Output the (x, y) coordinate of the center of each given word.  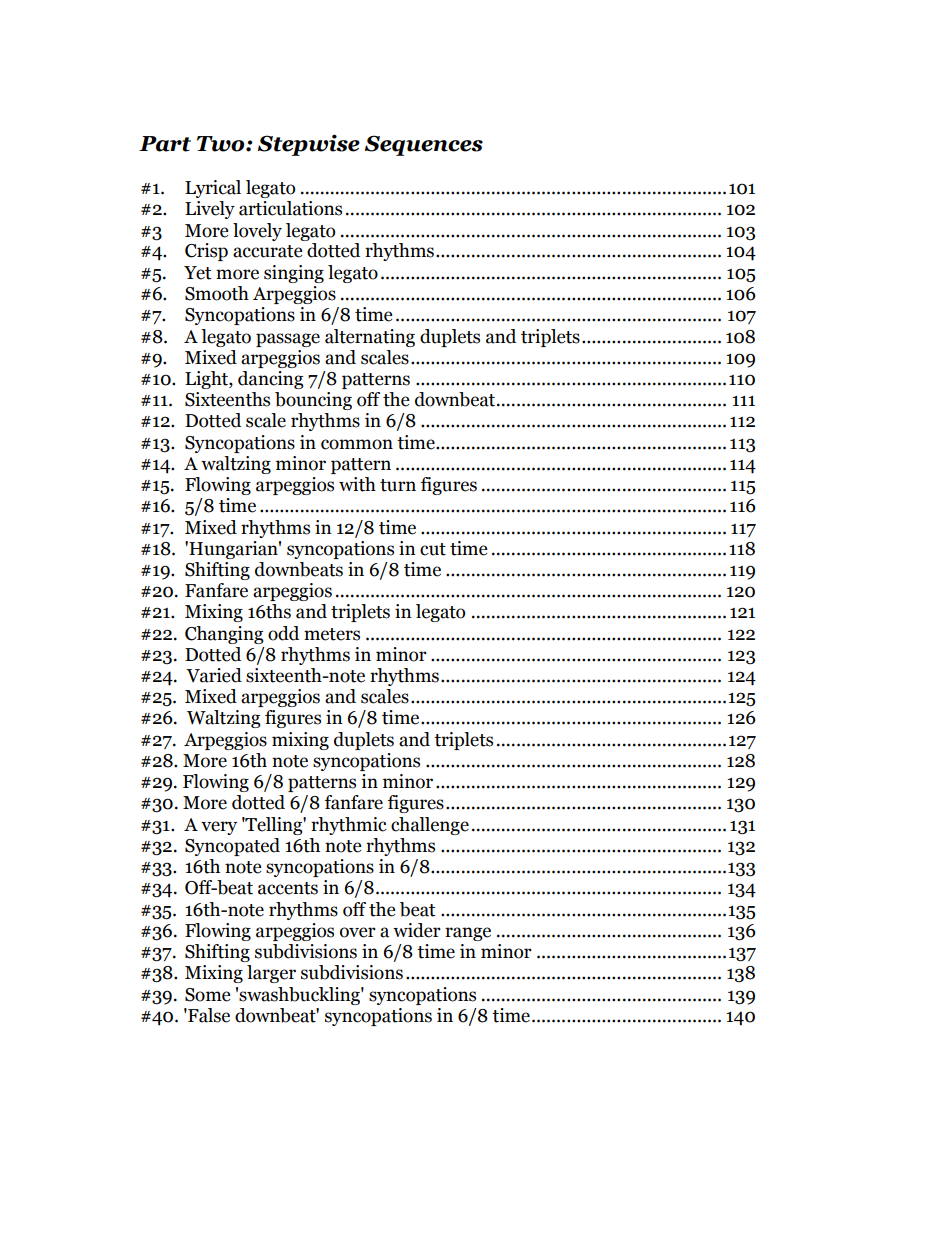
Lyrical (213, 189)
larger (271, 974)
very (219, 828)
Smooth (217, 293)
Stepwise (309, 145)
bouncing (313, 401)
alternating (370, 338)
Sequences (424, 145)
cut (433, 549)
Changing (224, 635)
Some (208, 995)
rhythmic (349, 826)
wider (417, 930)
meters (332, 634)
